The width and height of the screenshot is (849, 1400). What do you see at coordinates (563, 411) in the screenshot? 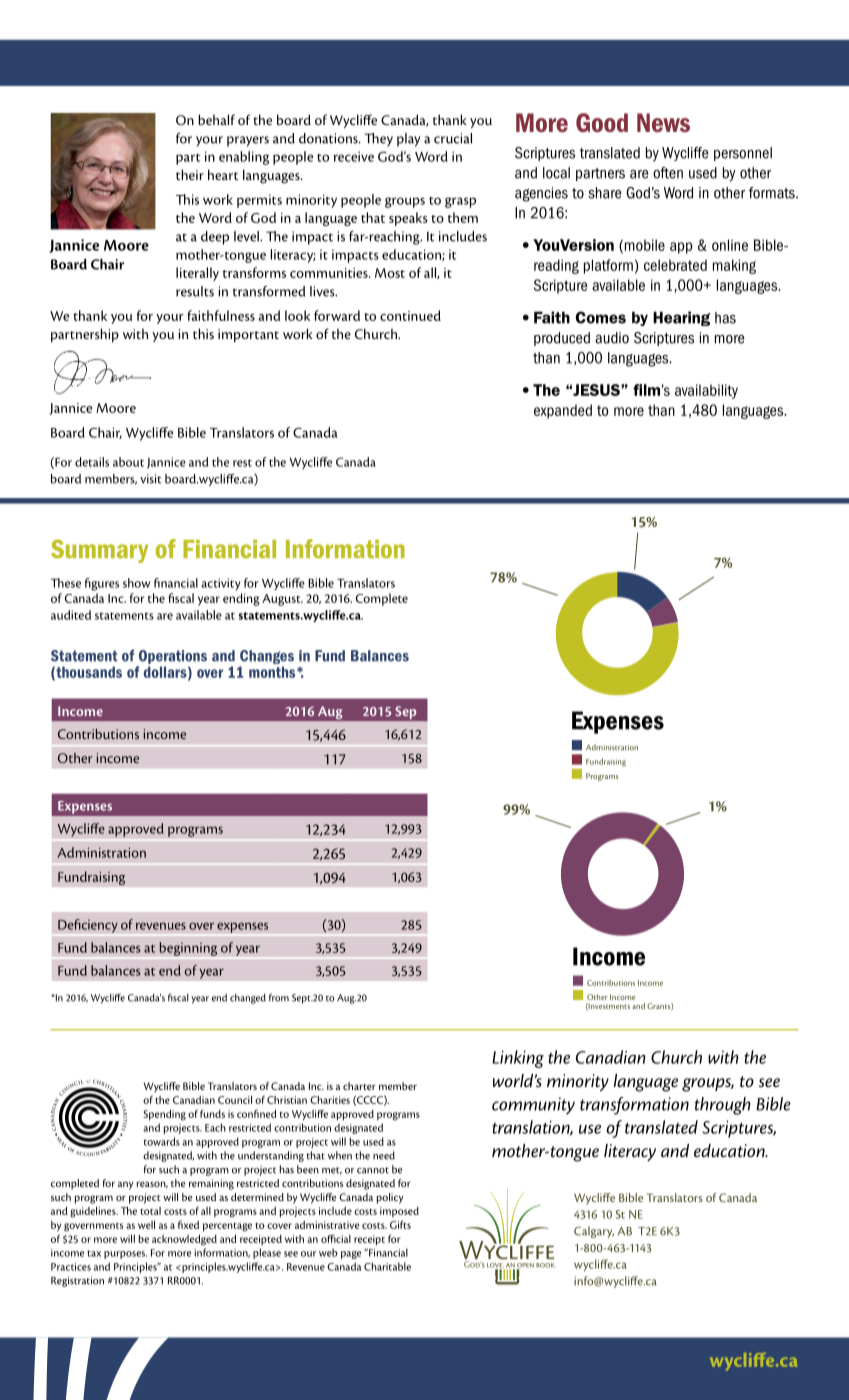
I see `expanded` at bounding box center [563, 411].
